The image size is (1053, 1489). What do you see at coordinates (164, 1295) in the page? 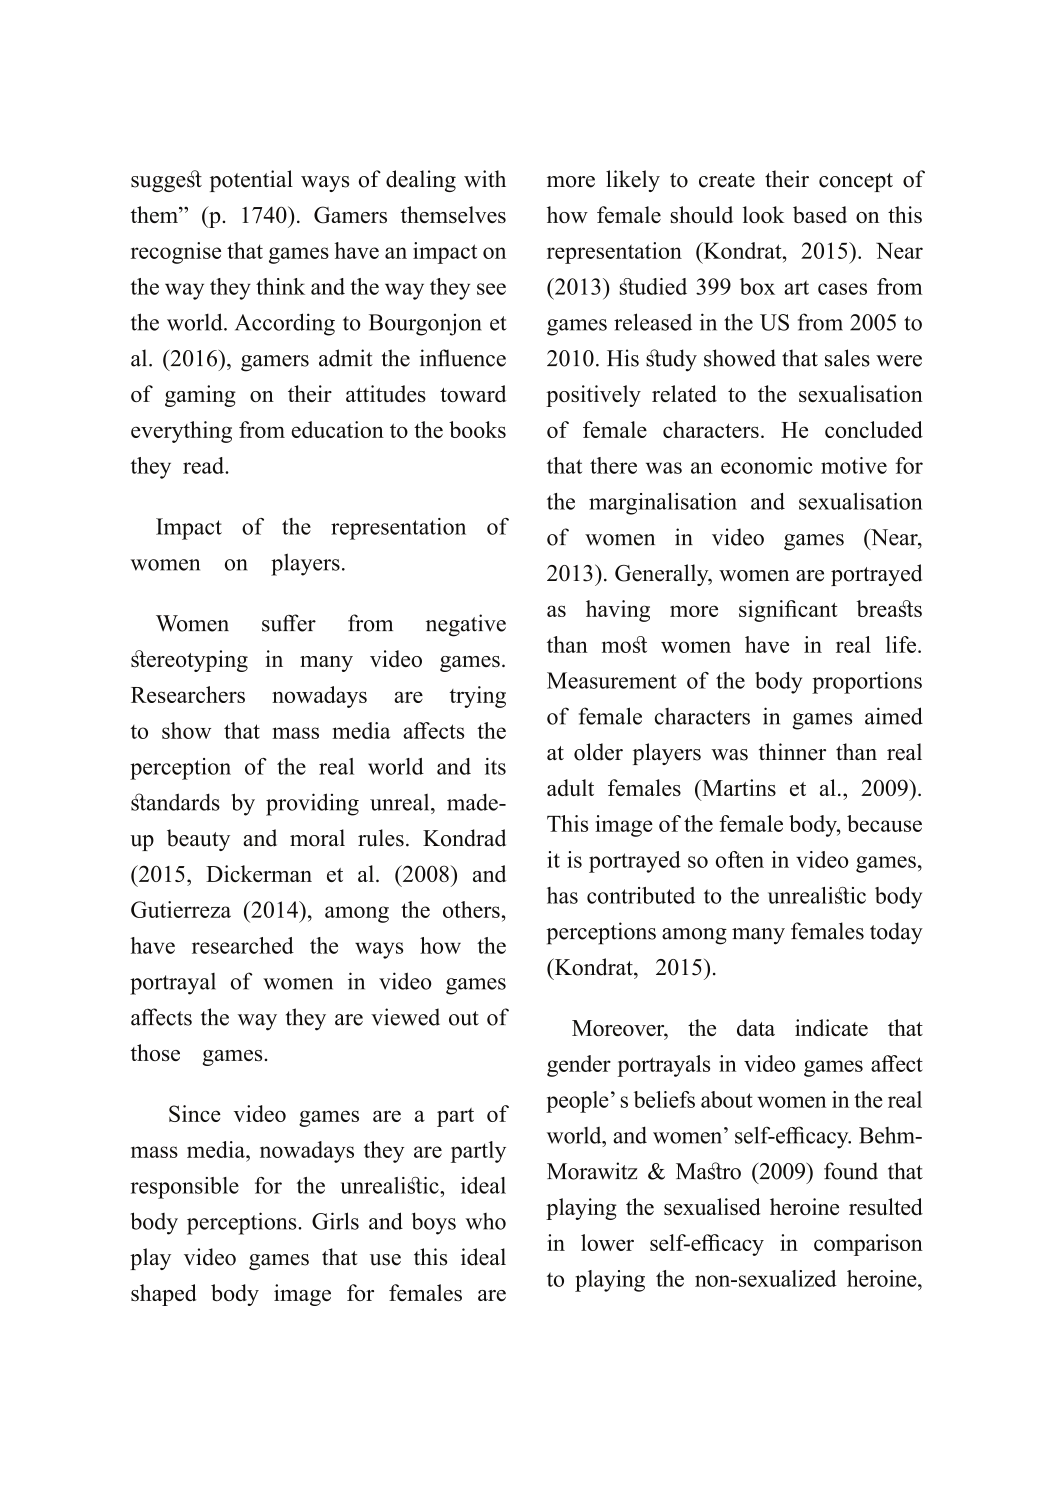
I see `shaped` at bounding box center [164, 1295].
